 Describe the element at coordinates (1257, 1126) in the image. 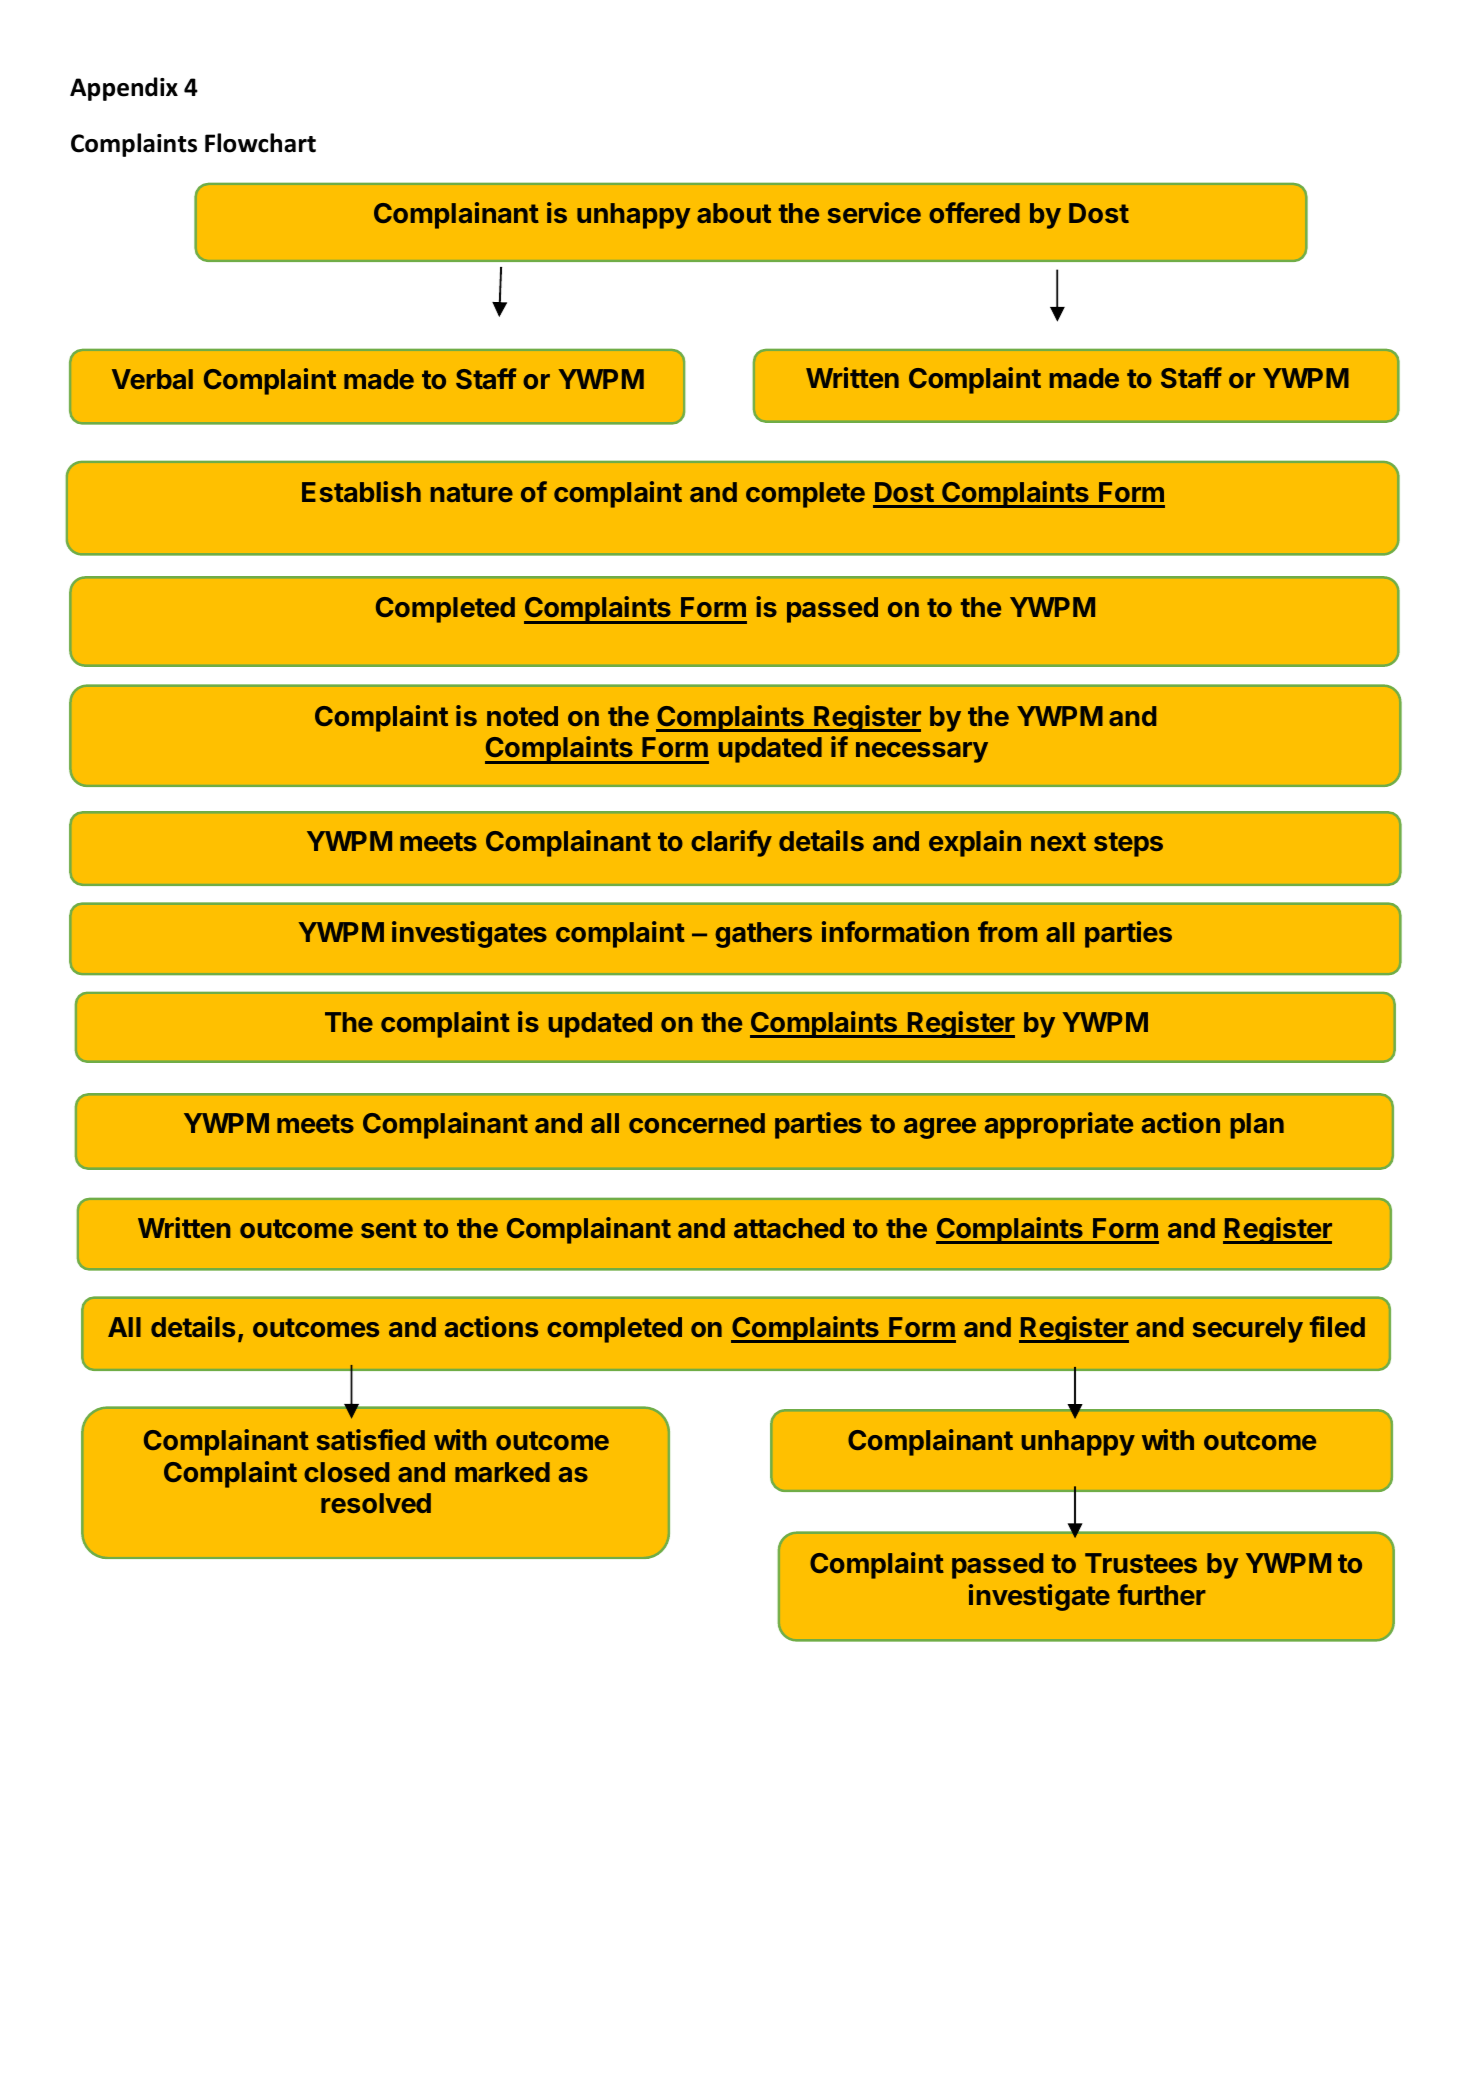

I see `plan` at that location.
